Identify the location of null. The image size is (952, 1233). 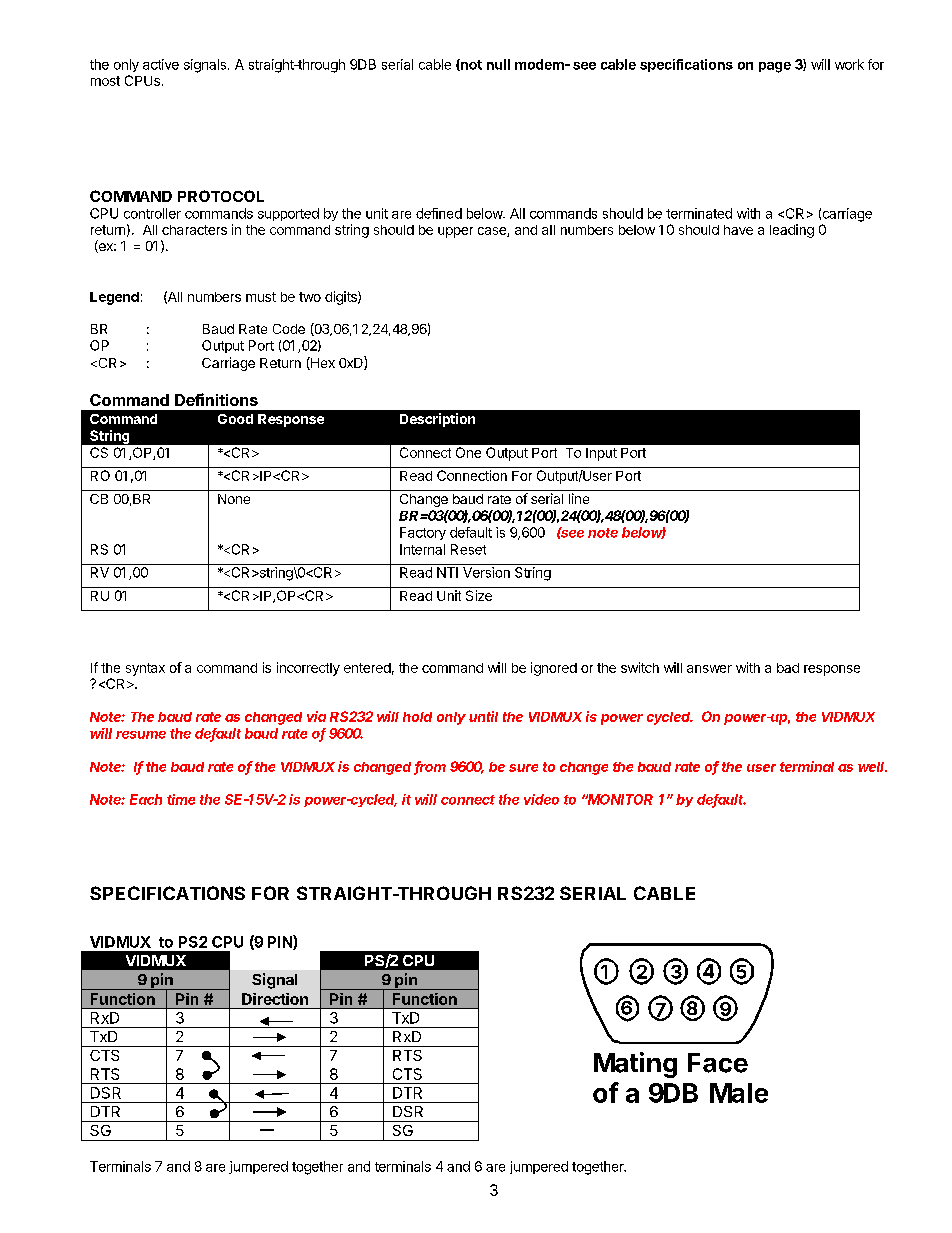
(498, 64).
